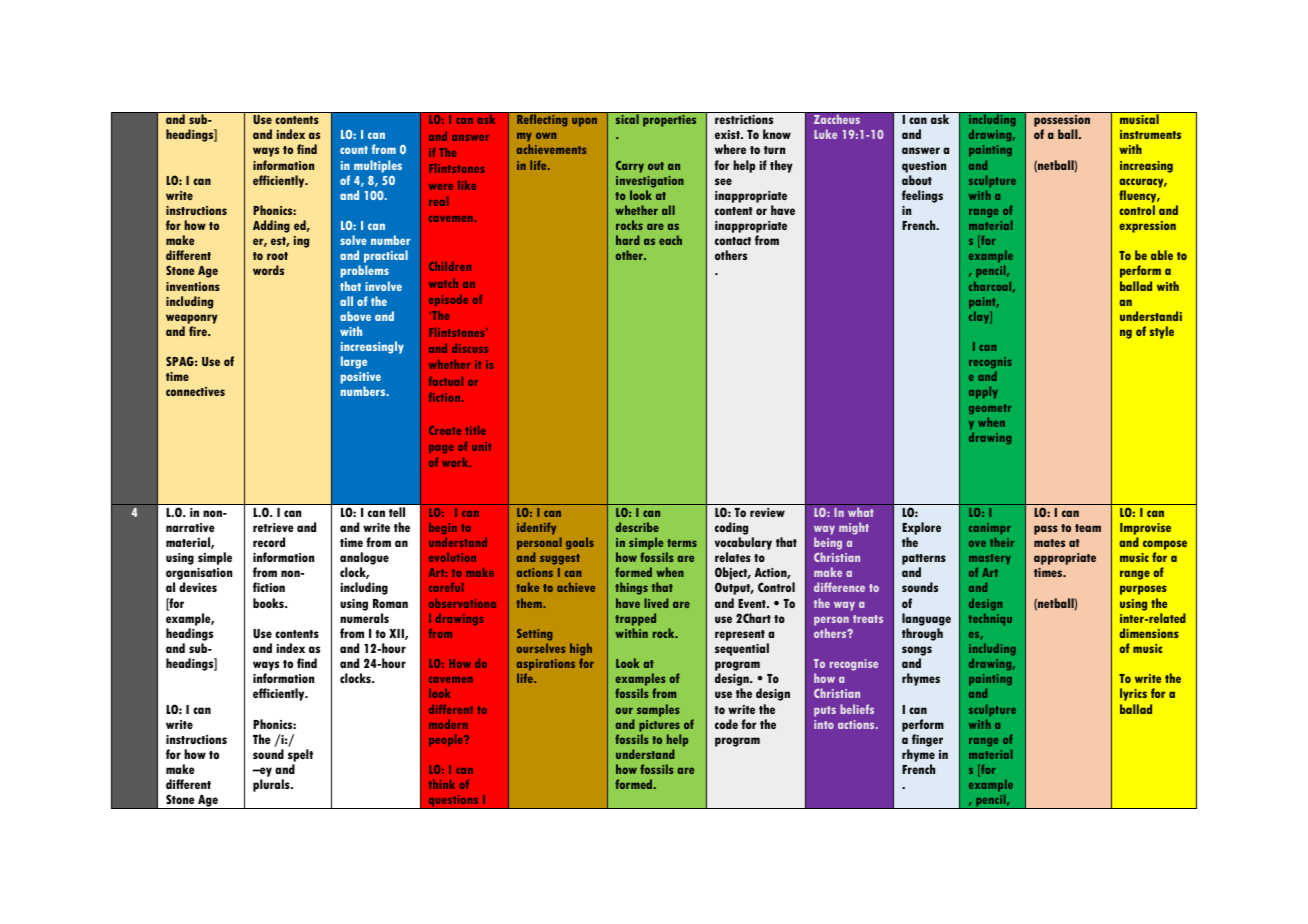 This screenshot has height=924, width=1308. I want to click on count, so click(354, 150).
